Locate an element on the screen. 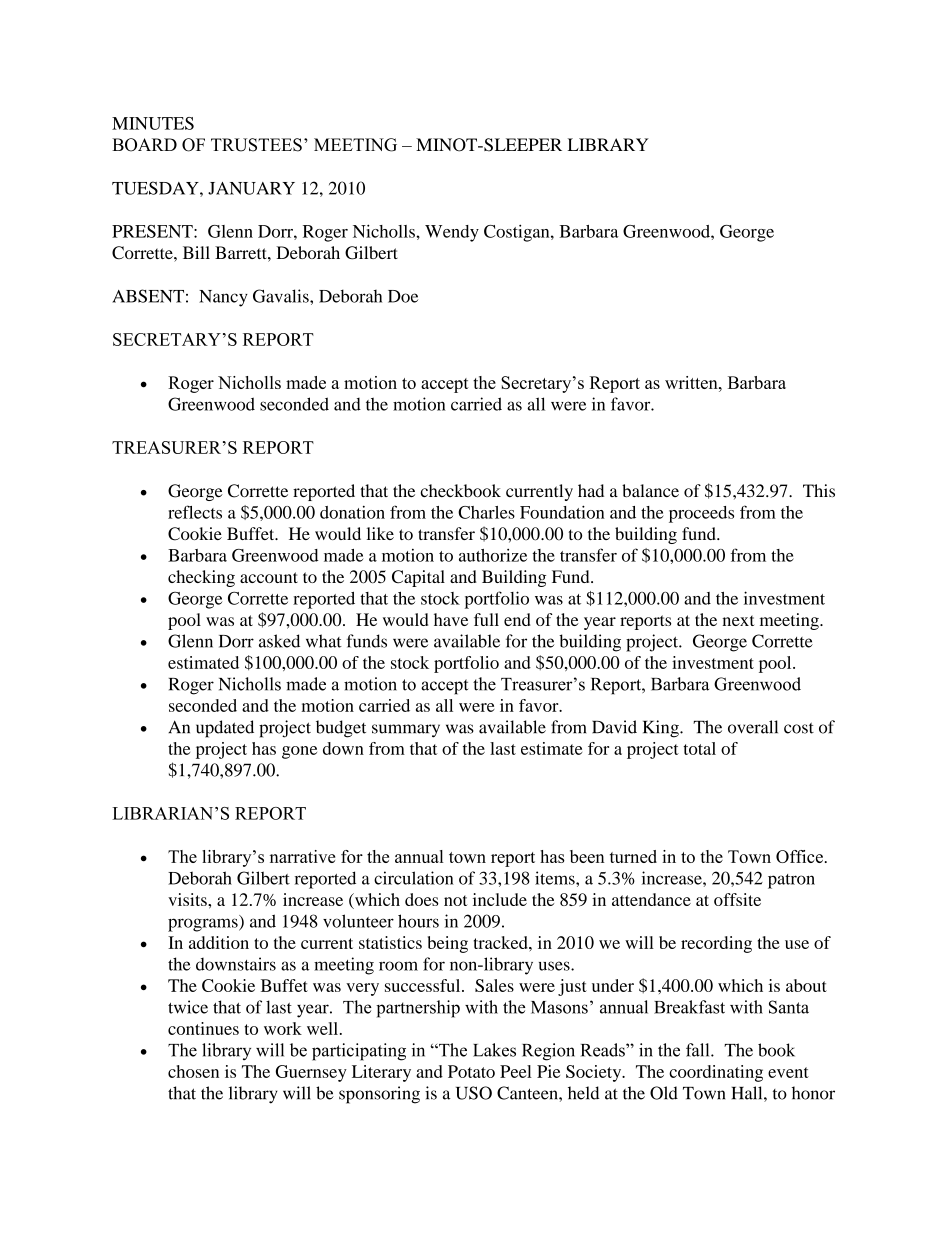 This screenshot has width=952, height=1233. chosen is located at coordinates (193, 1071).
